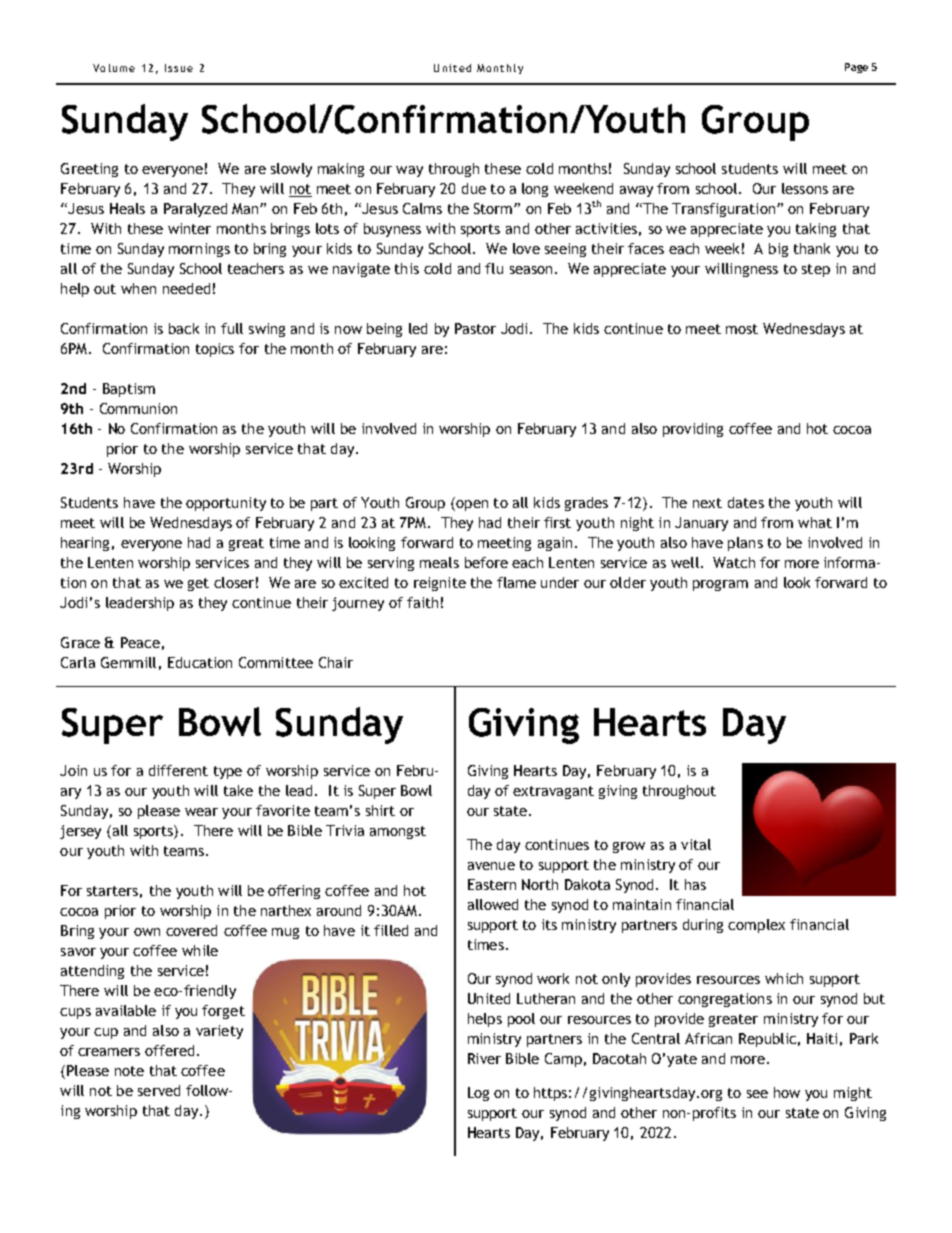 The image size is (952, 1233). Describe the element at coordinates (138, 408) in the screenshot. I see `Communion` at that location.
